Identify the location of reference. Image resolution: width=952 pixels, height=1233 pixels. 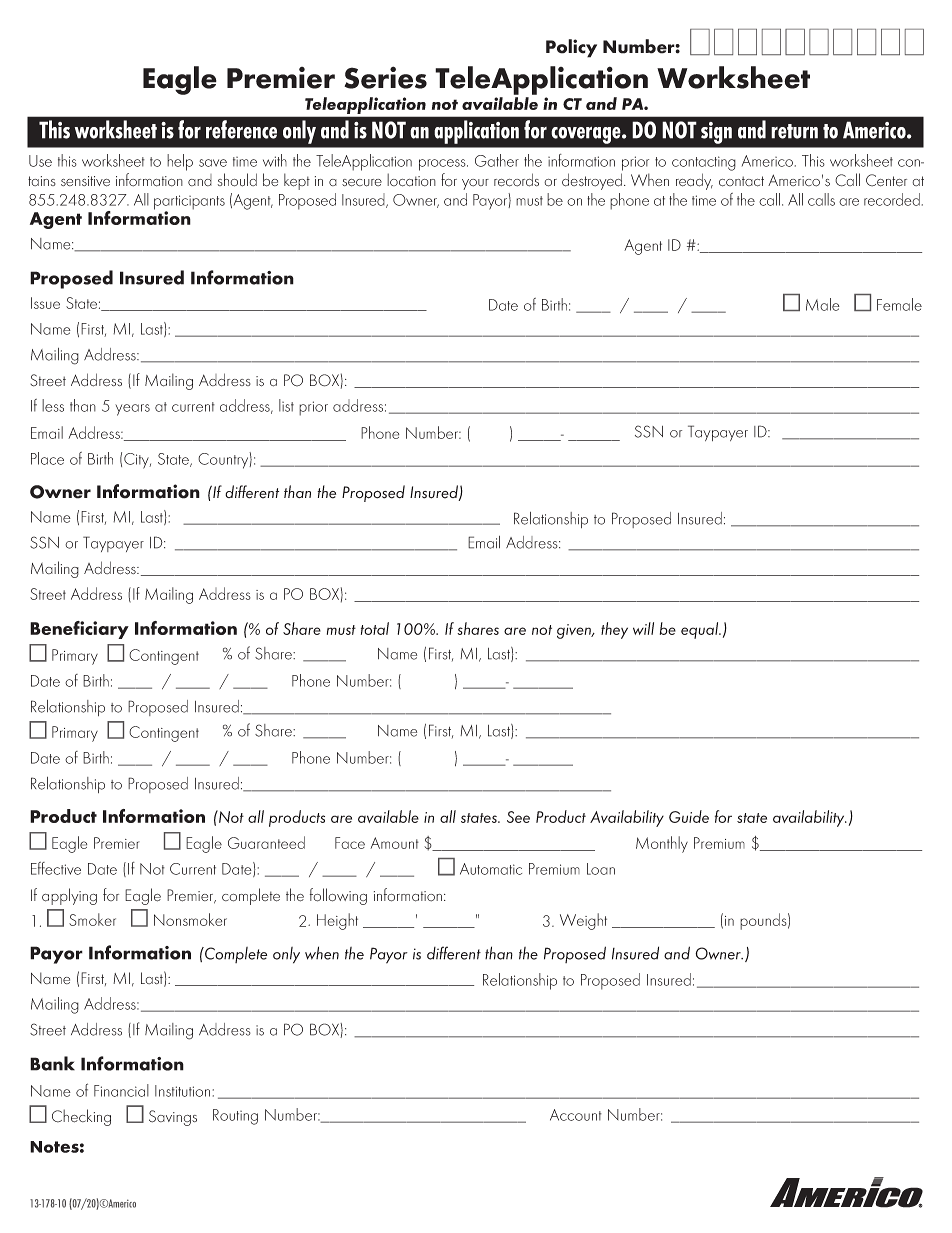
(241, 129).
